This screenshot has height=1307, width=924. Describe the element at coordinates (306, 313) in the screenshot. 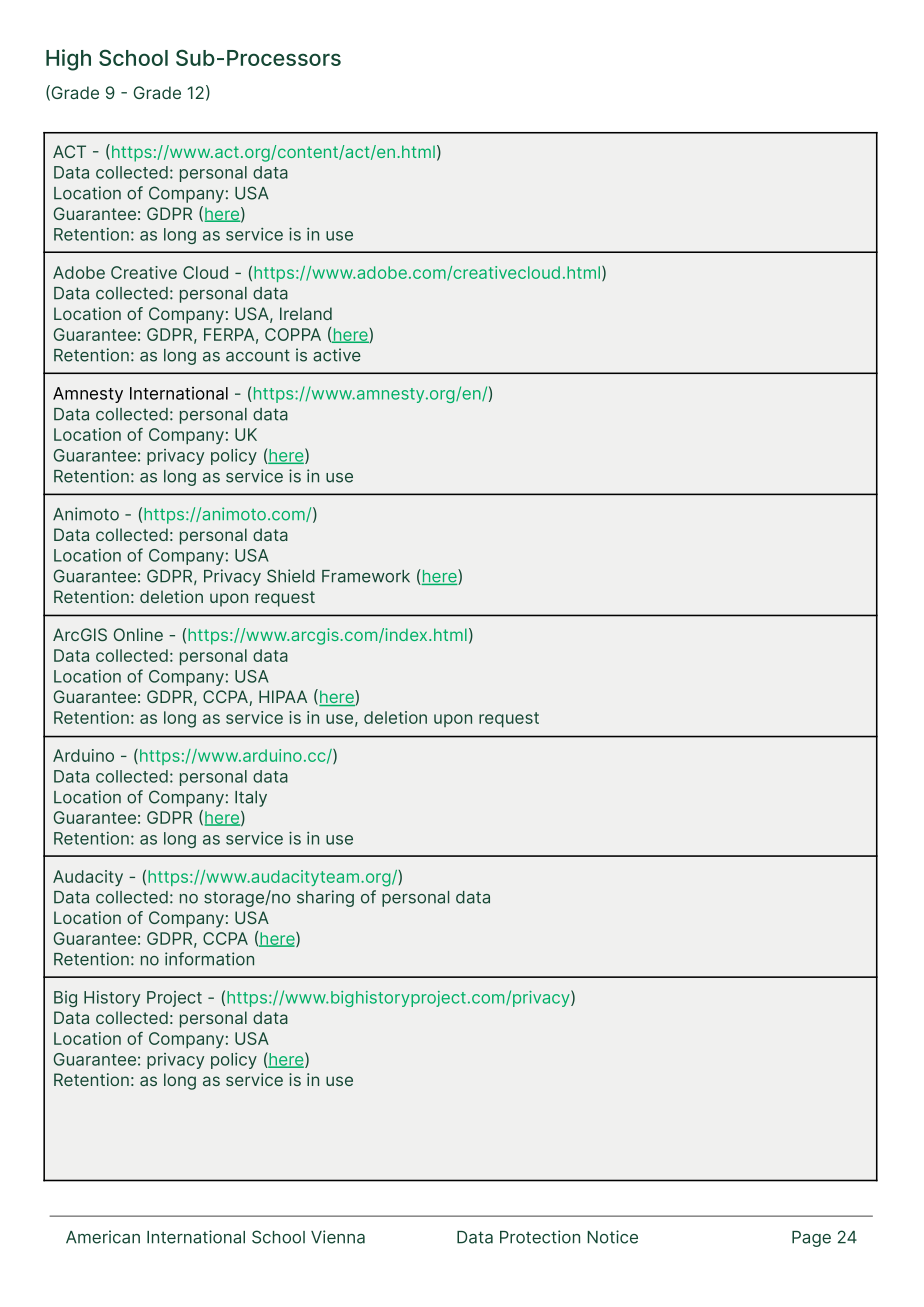

I see `Ireland` at that location.
